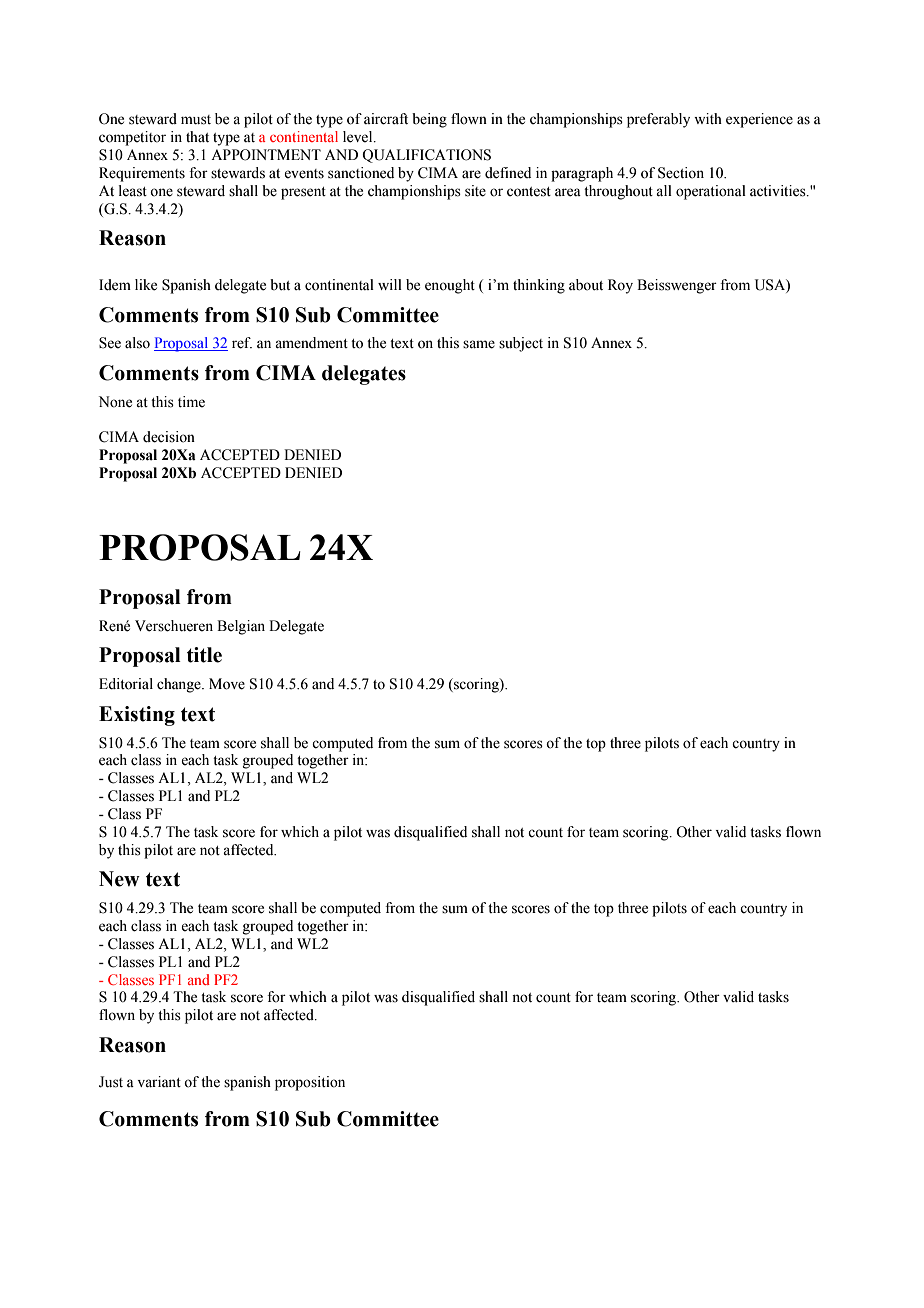 This document has height=1308, width=924. I want to click on Move, so click(227, 684).
